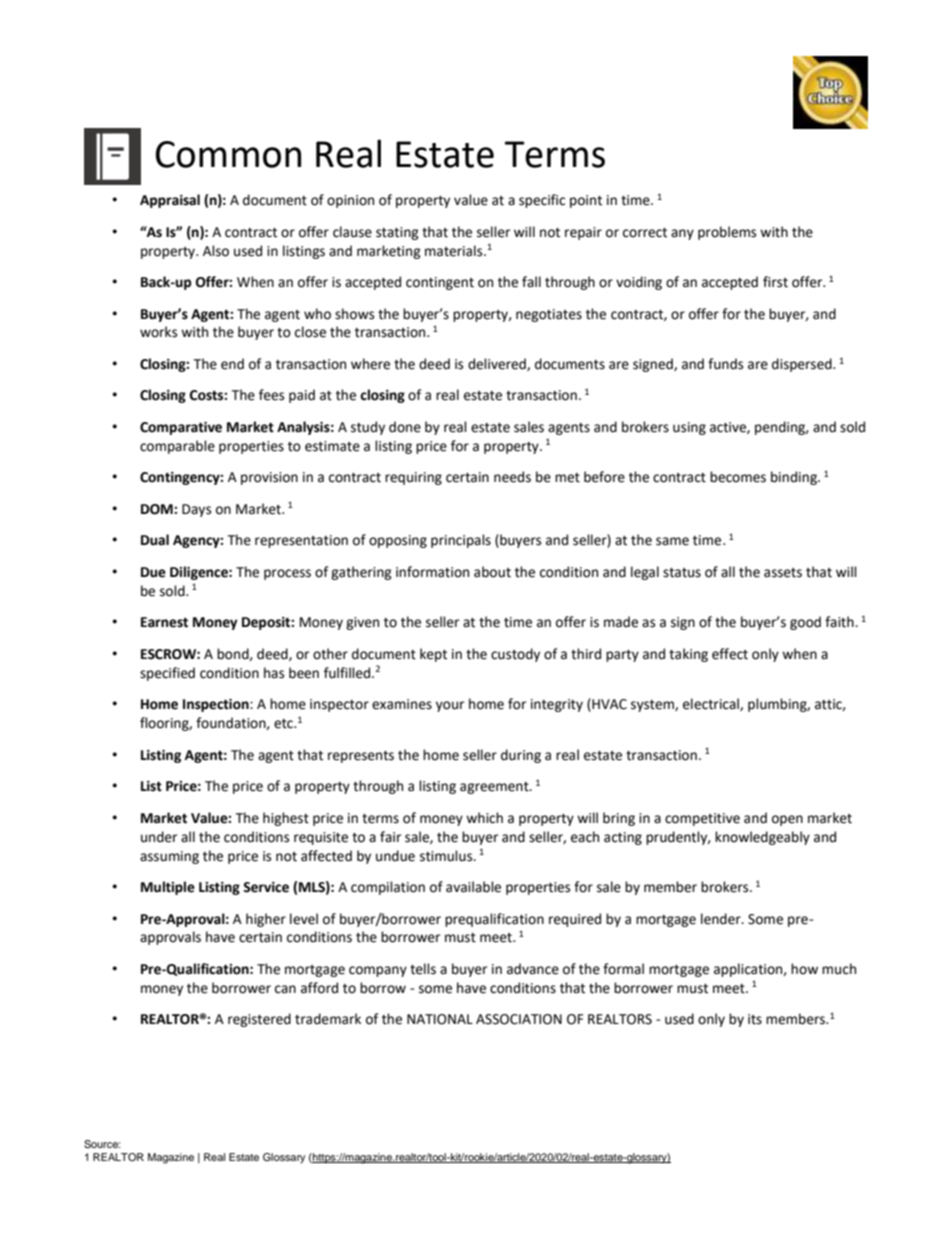 The width and height of the image is (952, 1233). What do you see at coordinates (259, 1020) in the image?
I see `registered` at bounding box center [259, 1020].
